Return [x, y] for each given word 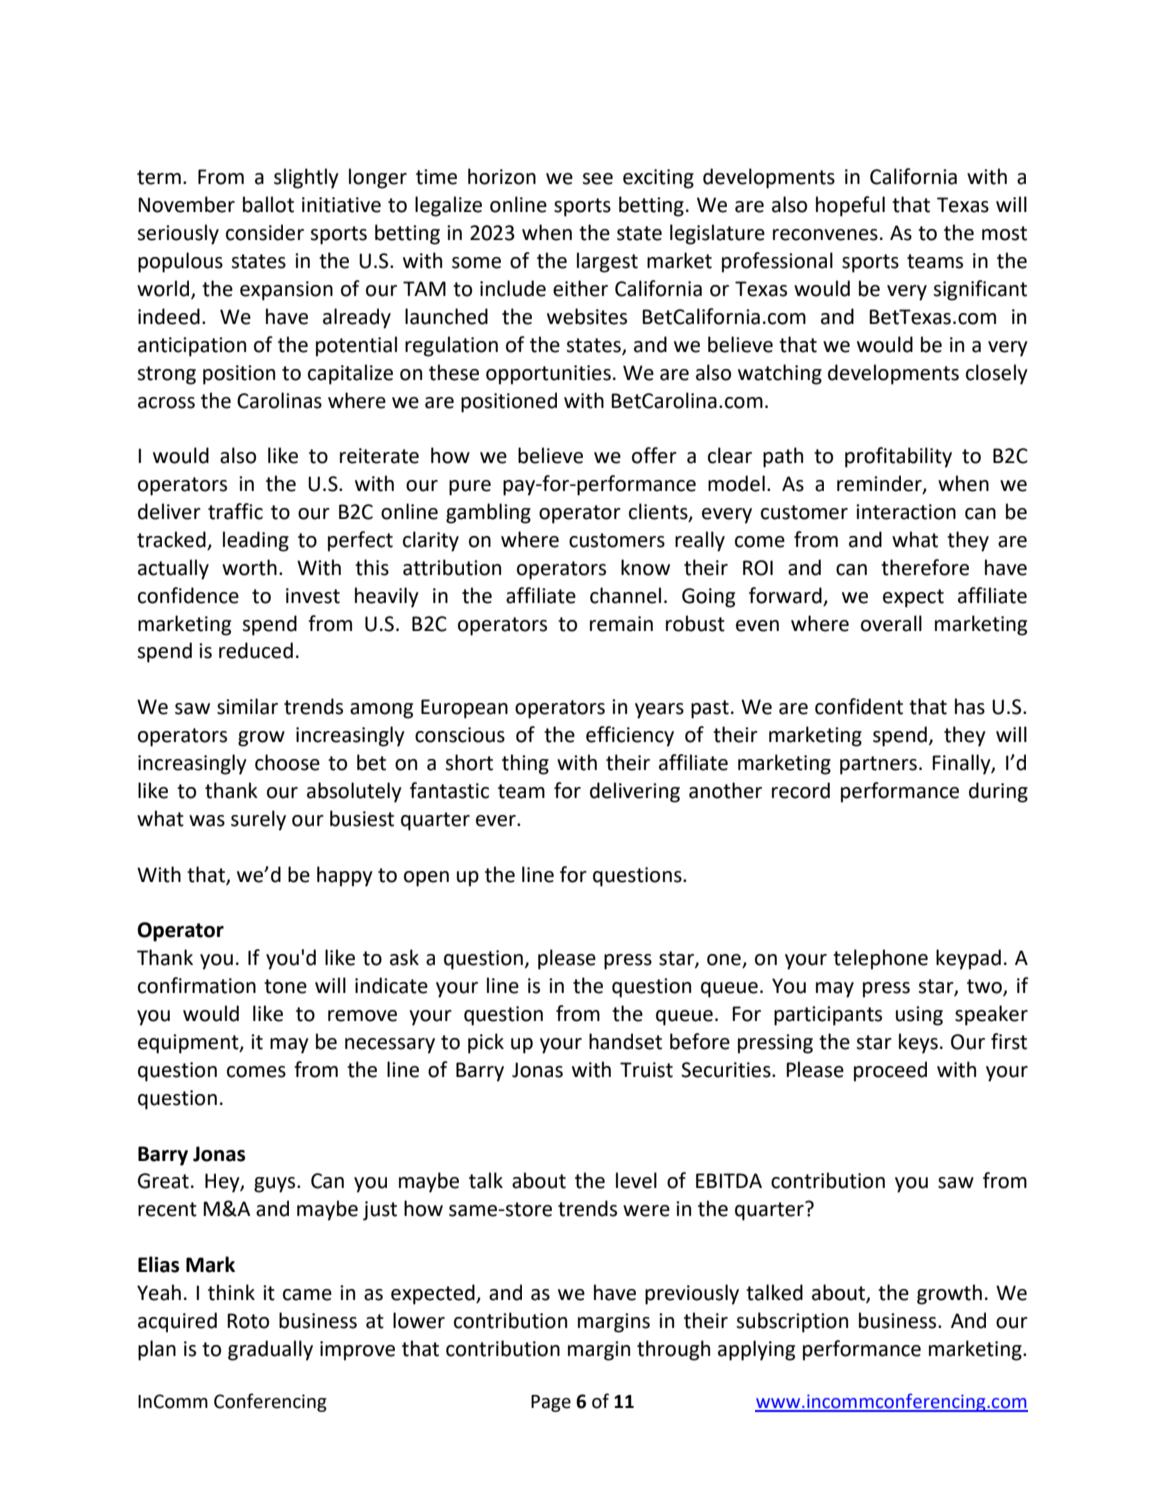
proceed [890, 1071]
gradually [270, 1350]
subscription [792, 1322]
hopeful [850, 206]
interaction [906, 512]
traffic [235, 511]
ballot [268, 204]
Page [551, 1403]
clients [659, 512]
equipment [189, 1044]
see [597, 179]
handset [625, 1041]
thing [525, 764]
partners [878, 765]
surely [258, 820]
